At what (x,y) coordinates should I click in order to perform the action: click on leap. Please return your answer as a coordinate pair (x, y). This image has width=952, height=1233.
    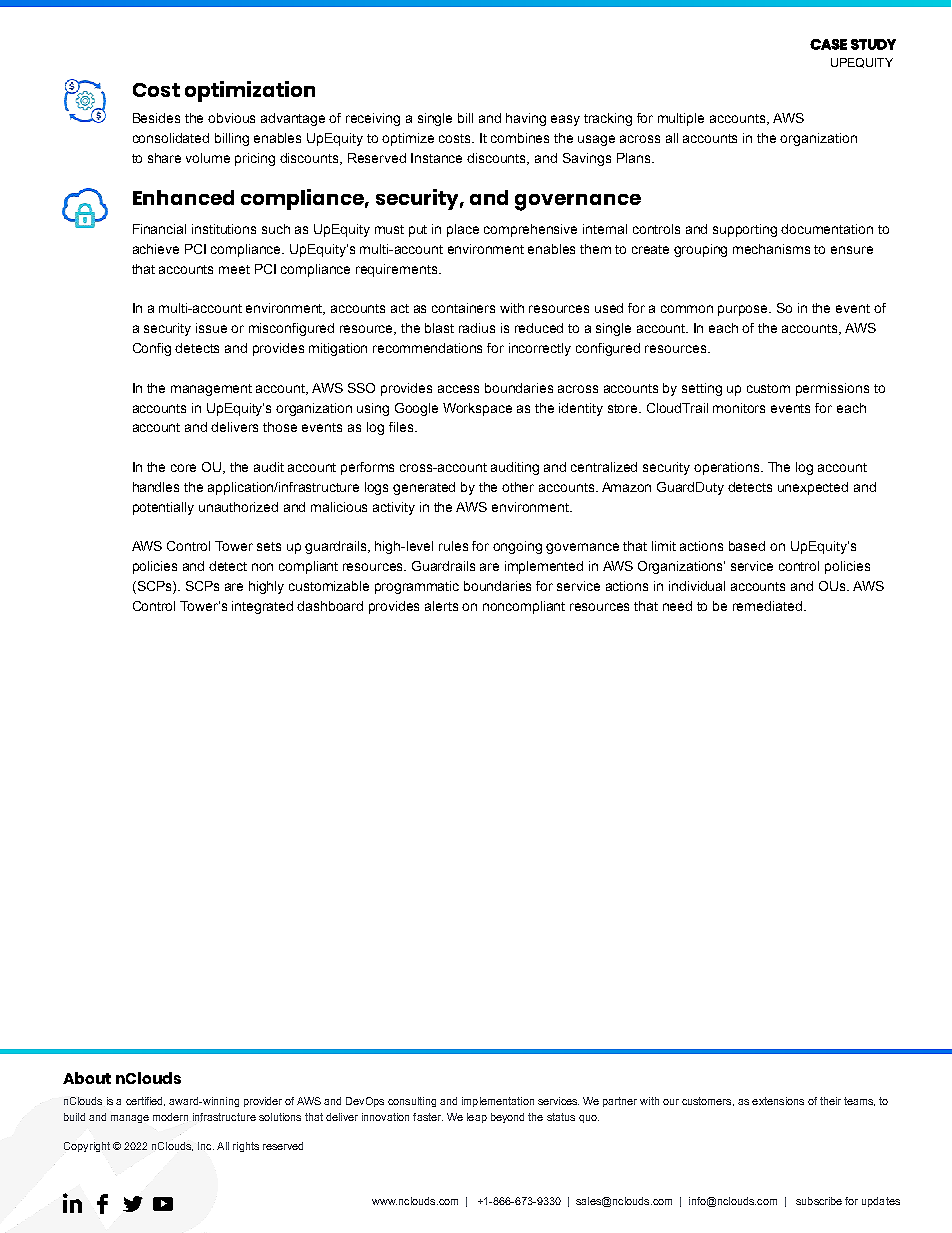
    Looking at the image, I should click on (477, 1118).
